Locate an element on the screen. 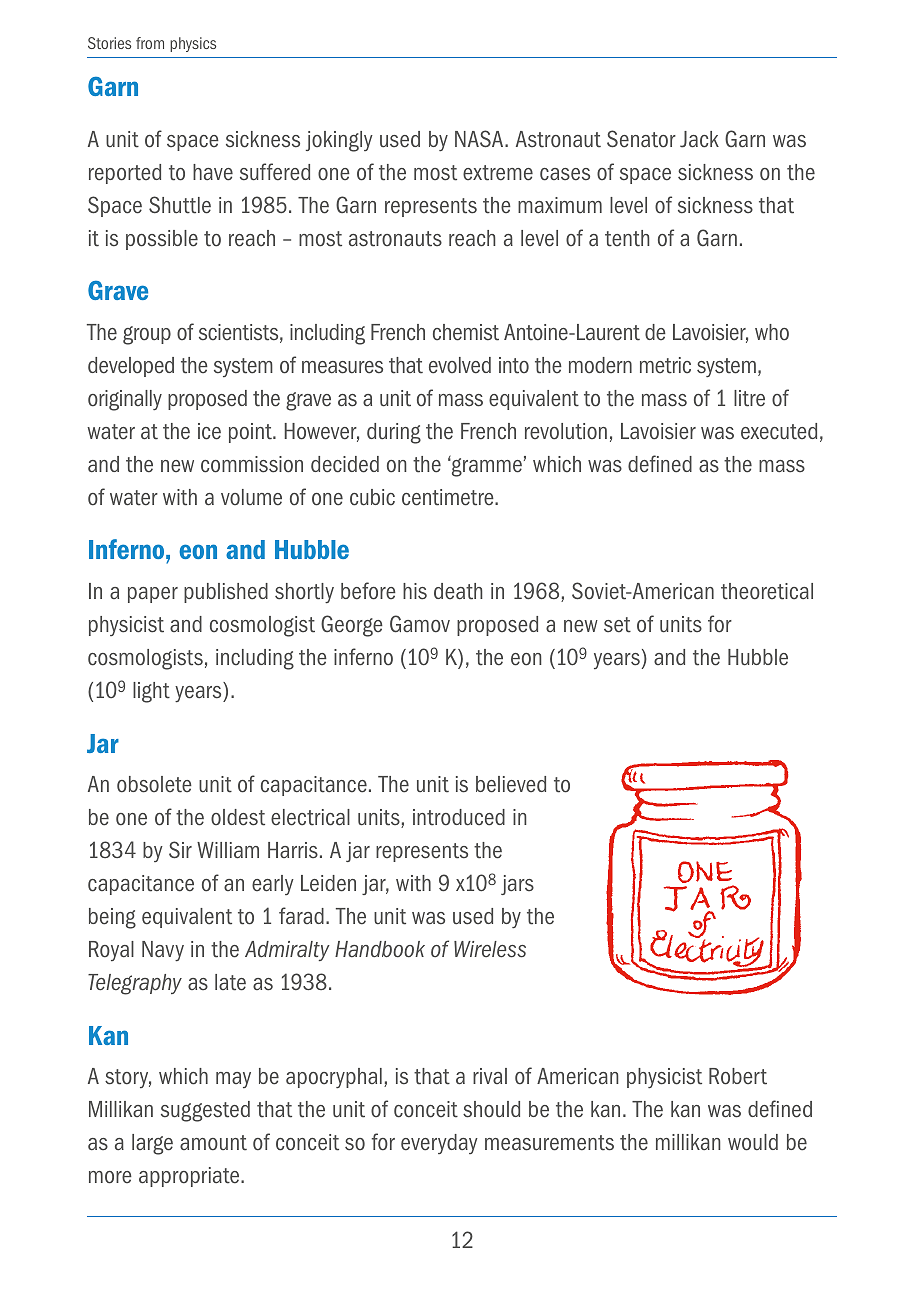 This screenshot has height=1311, width=924. Jack is located at coordinates (699, 139).
